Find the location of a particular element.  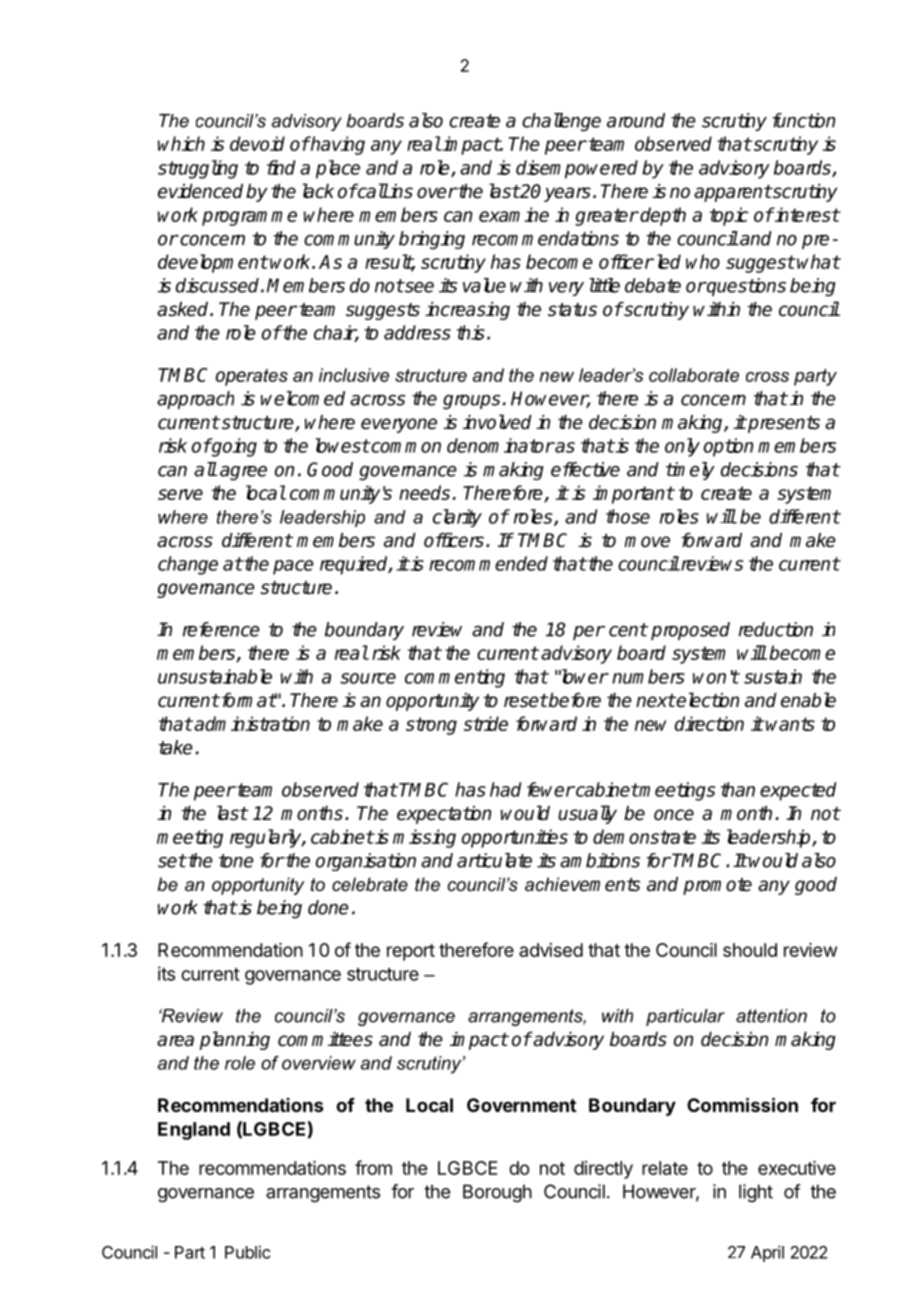

reduction is located at coordinates (776, 629).
